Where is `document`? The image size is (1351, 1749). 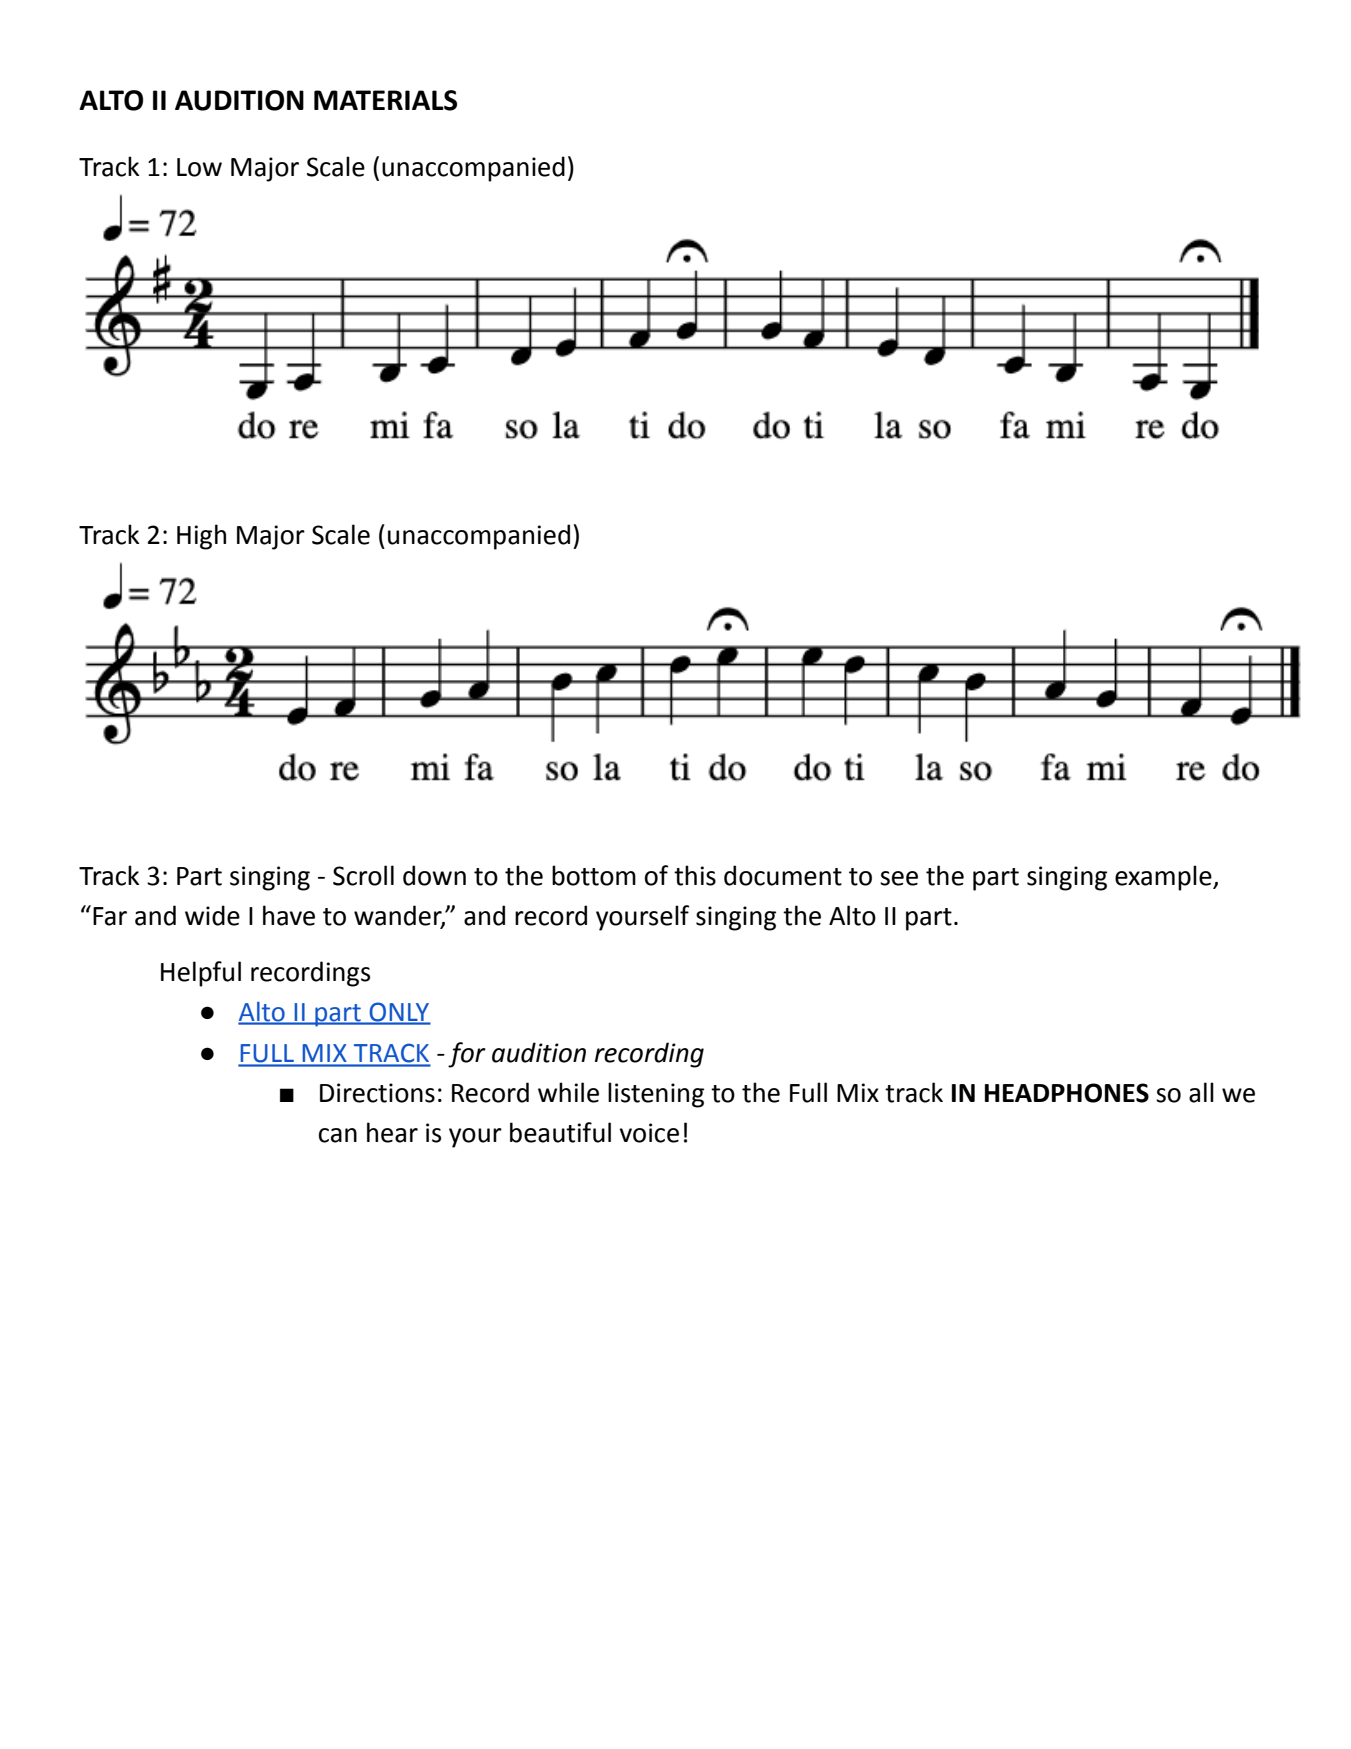 document is located at coordinates (783, 875).
